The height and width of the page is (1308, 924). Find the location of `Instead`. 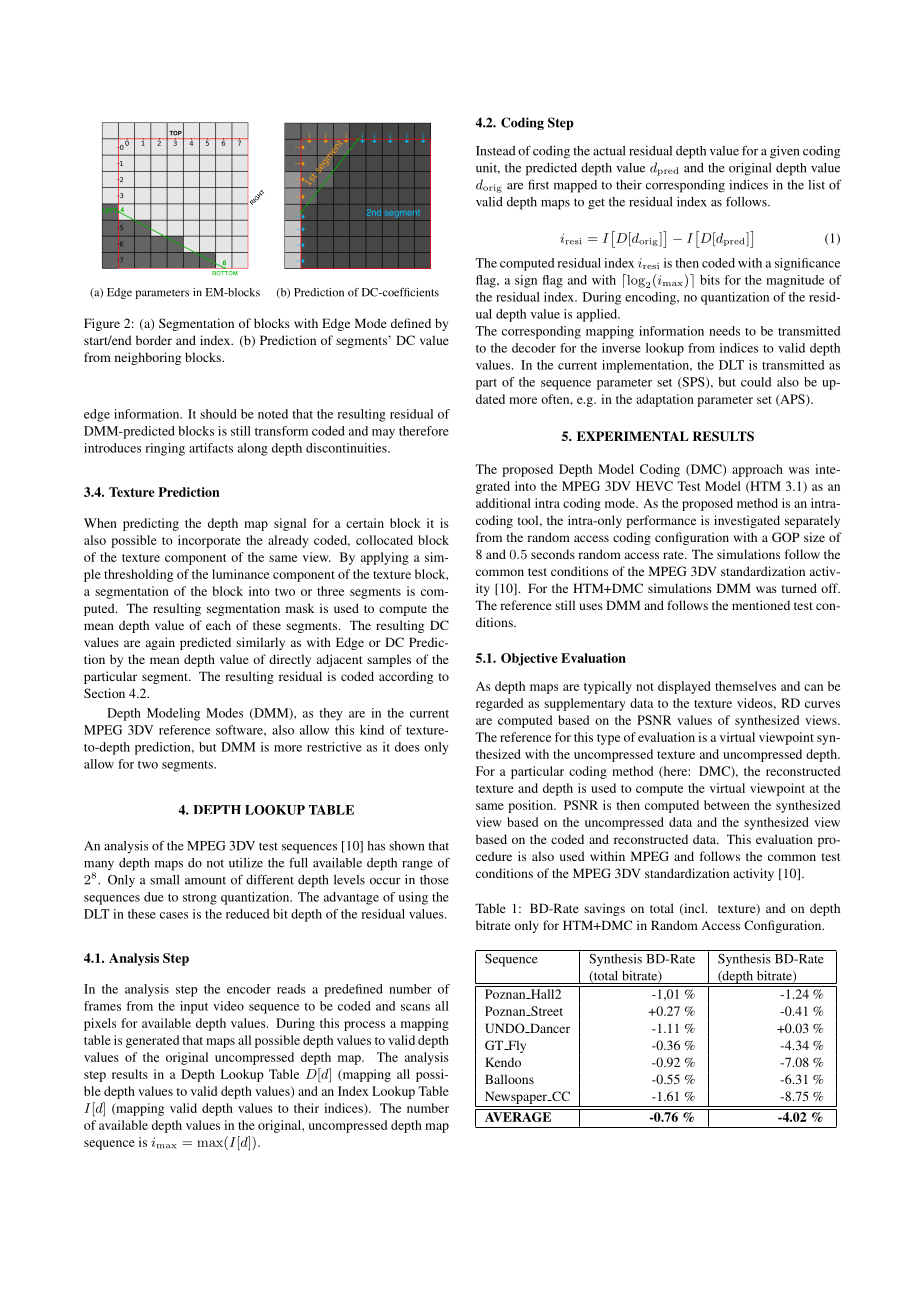

Instead is located at coordinates (496, 151).
